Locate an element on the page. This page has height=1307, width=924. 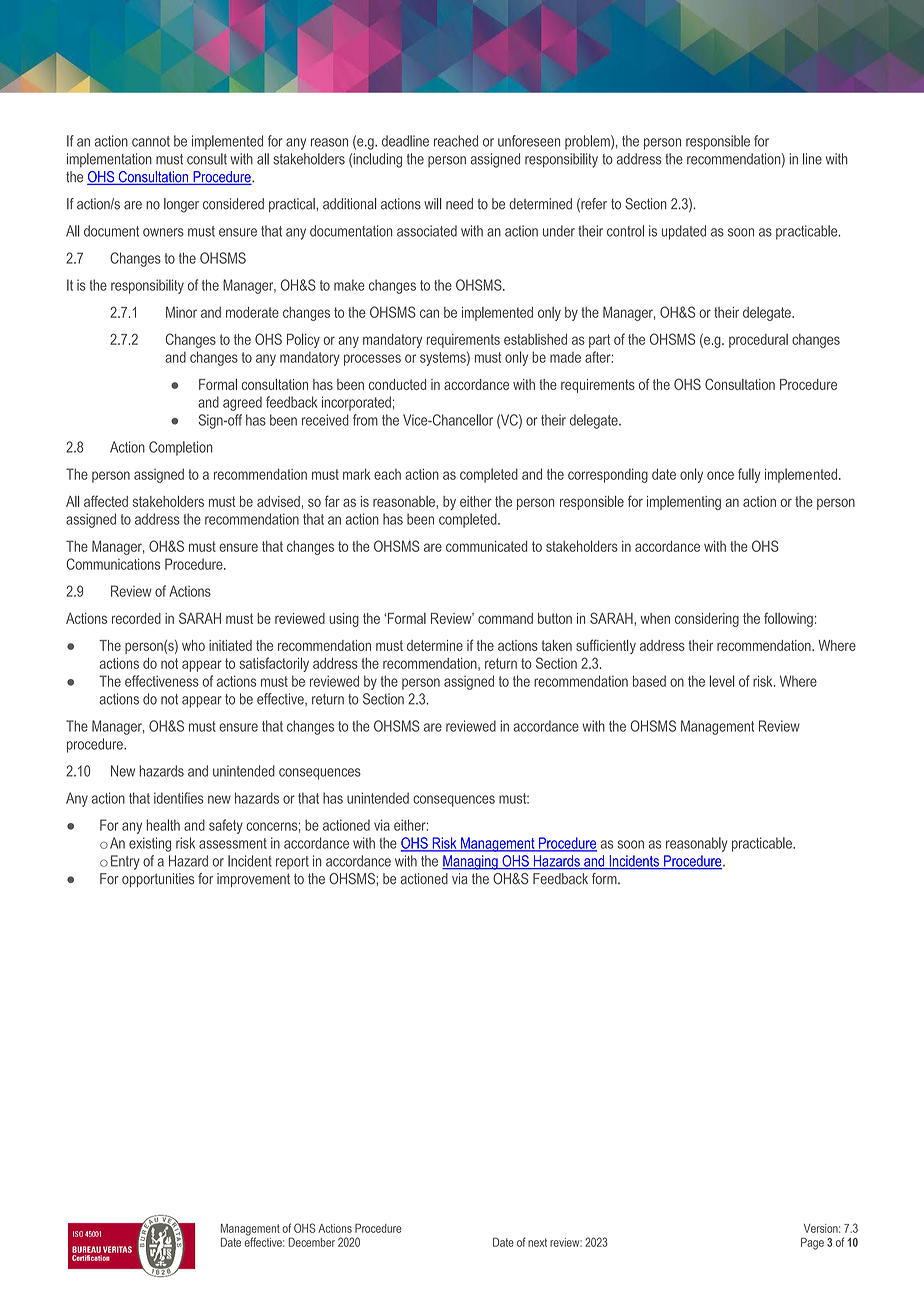
identifies is located at coordinates (179, 798).
